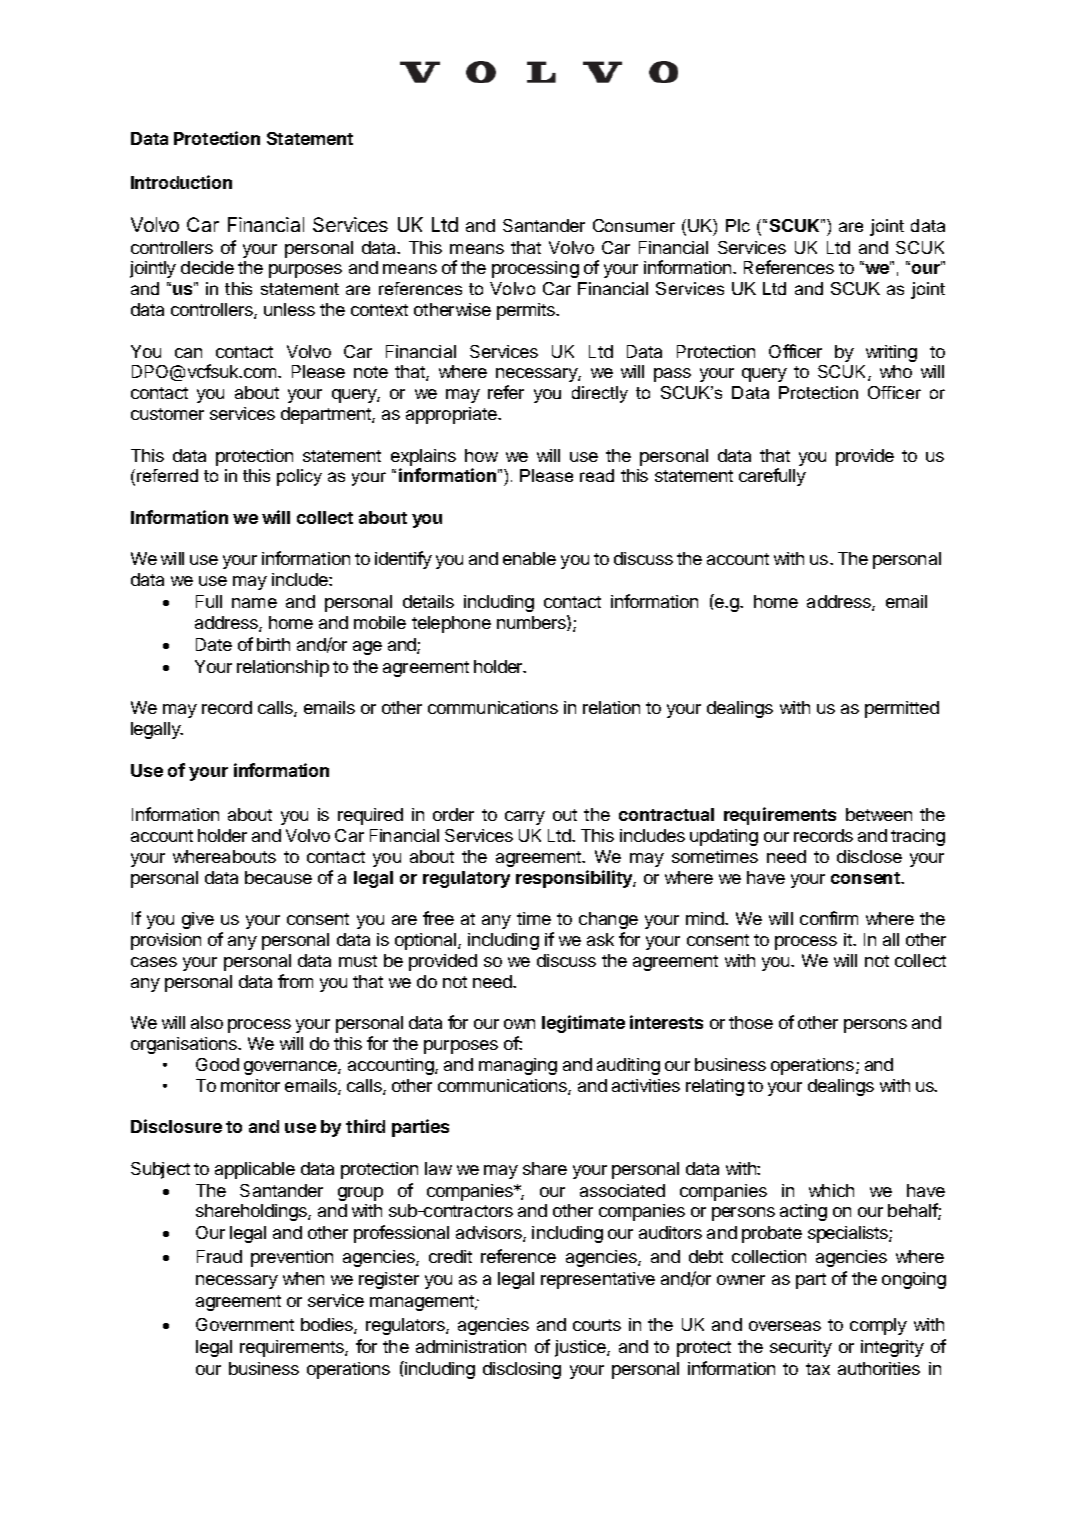 This document has height=1522, width=1076. Describe the element at coordinates (801, 1348) in the document. I see `security` at that location.
